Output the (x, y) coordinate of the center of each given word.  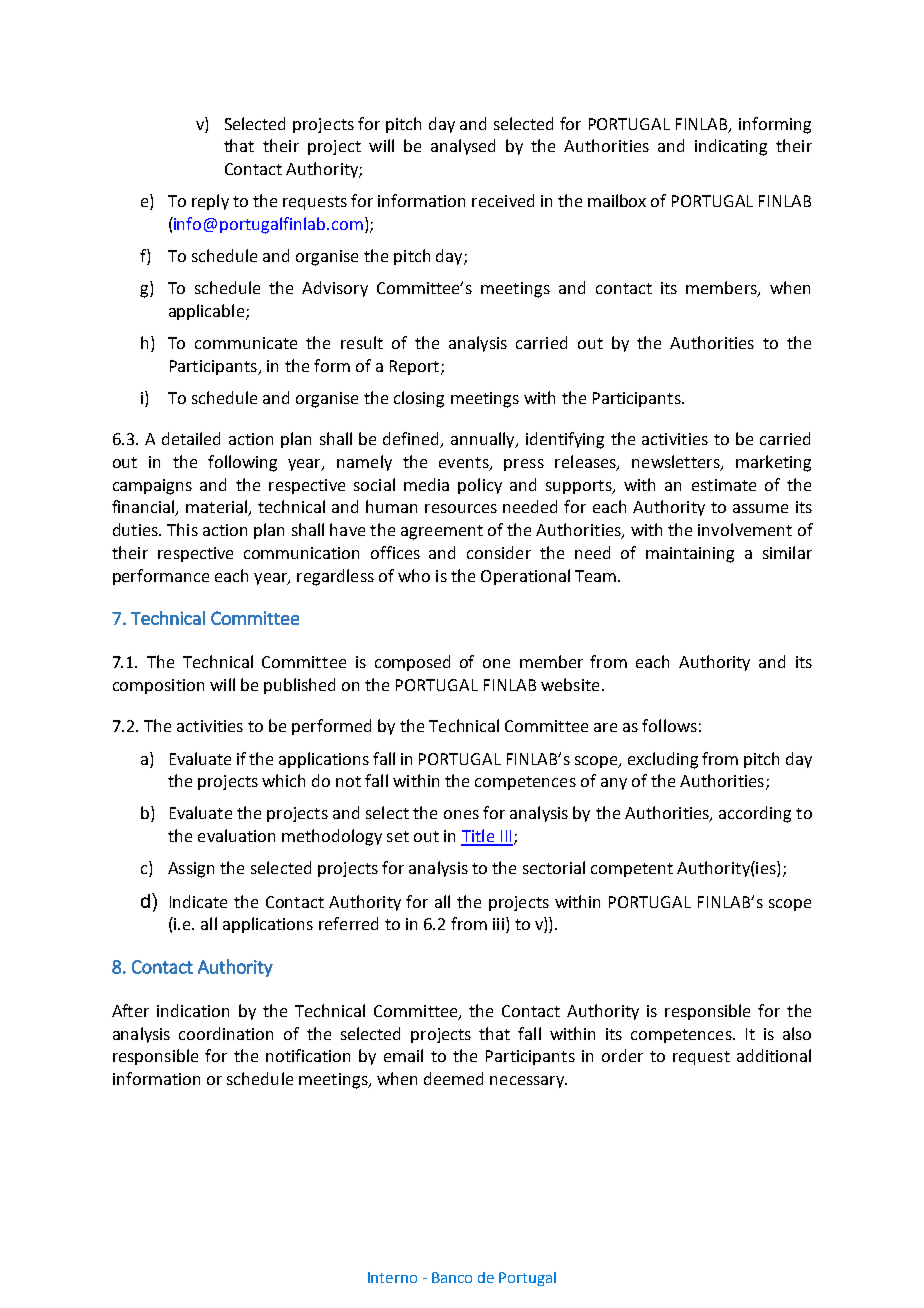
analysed (463, 147)
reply (210, 202)
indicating (731, 147)
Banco (452, 1277)
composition (158, 686)
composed (412, 663)
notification (308, 1055)
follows (669, 725)
